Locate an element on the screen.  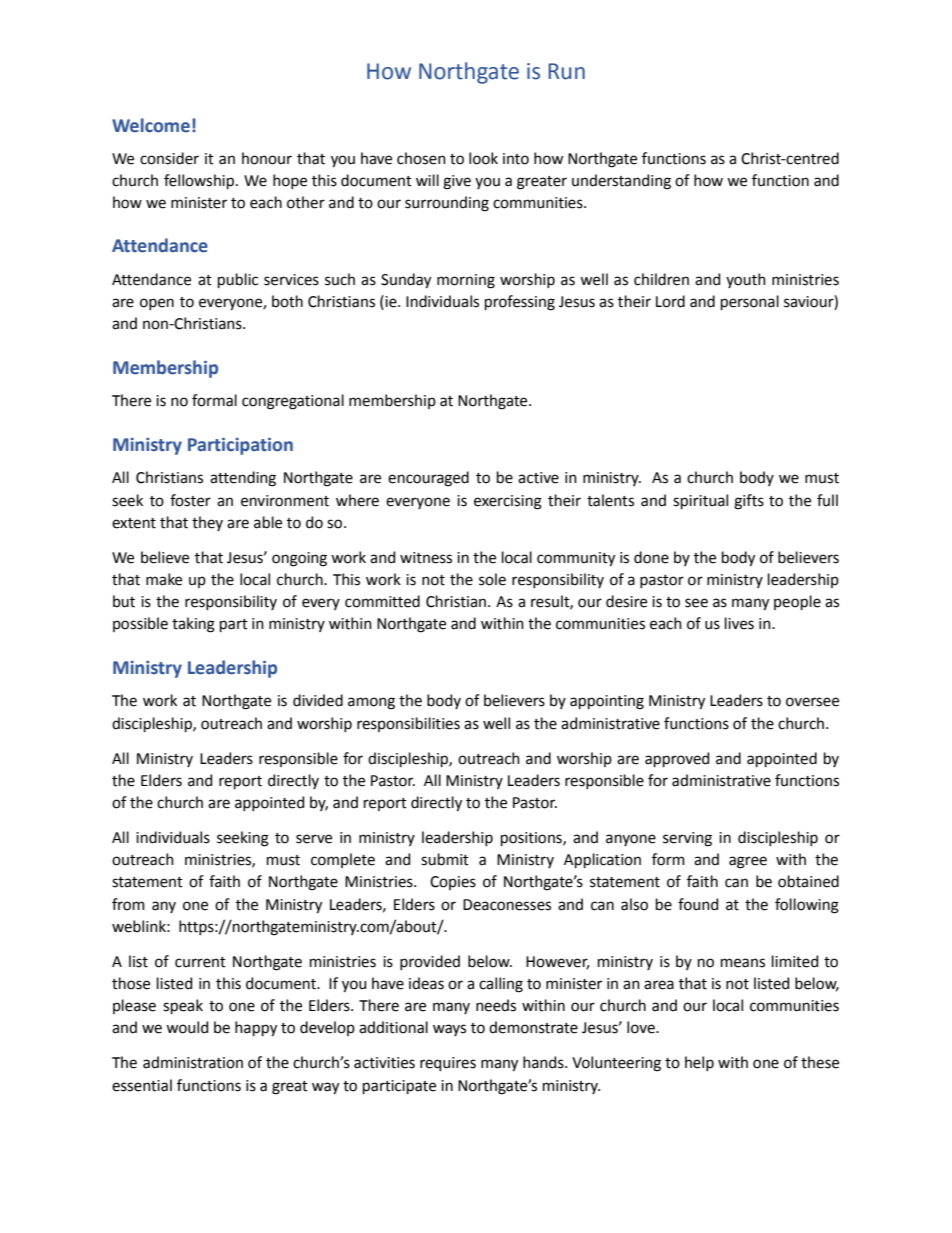
Welcome is located at coordinates (151, 125).
